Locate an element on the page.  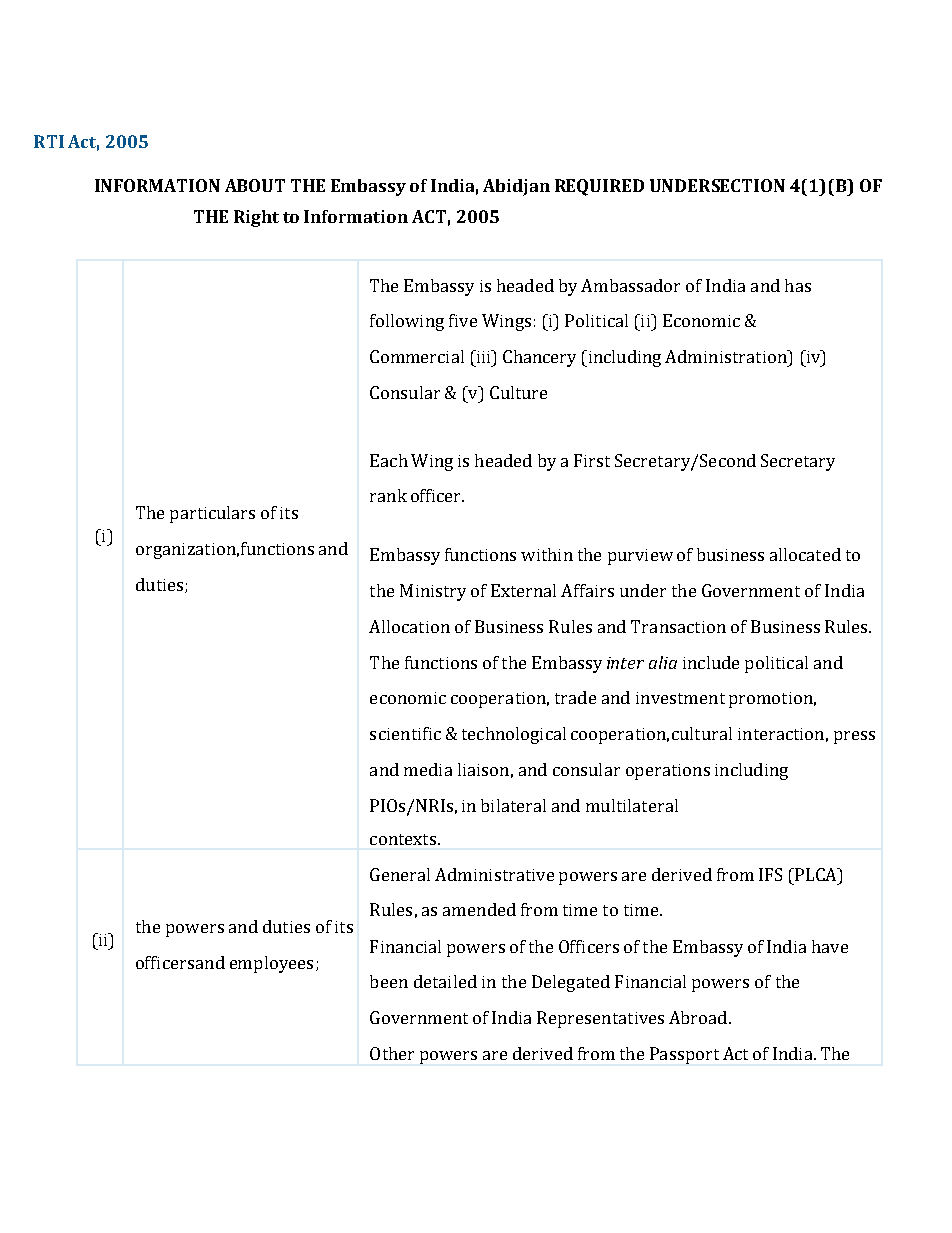
include is located at coordinates (711, 662).
